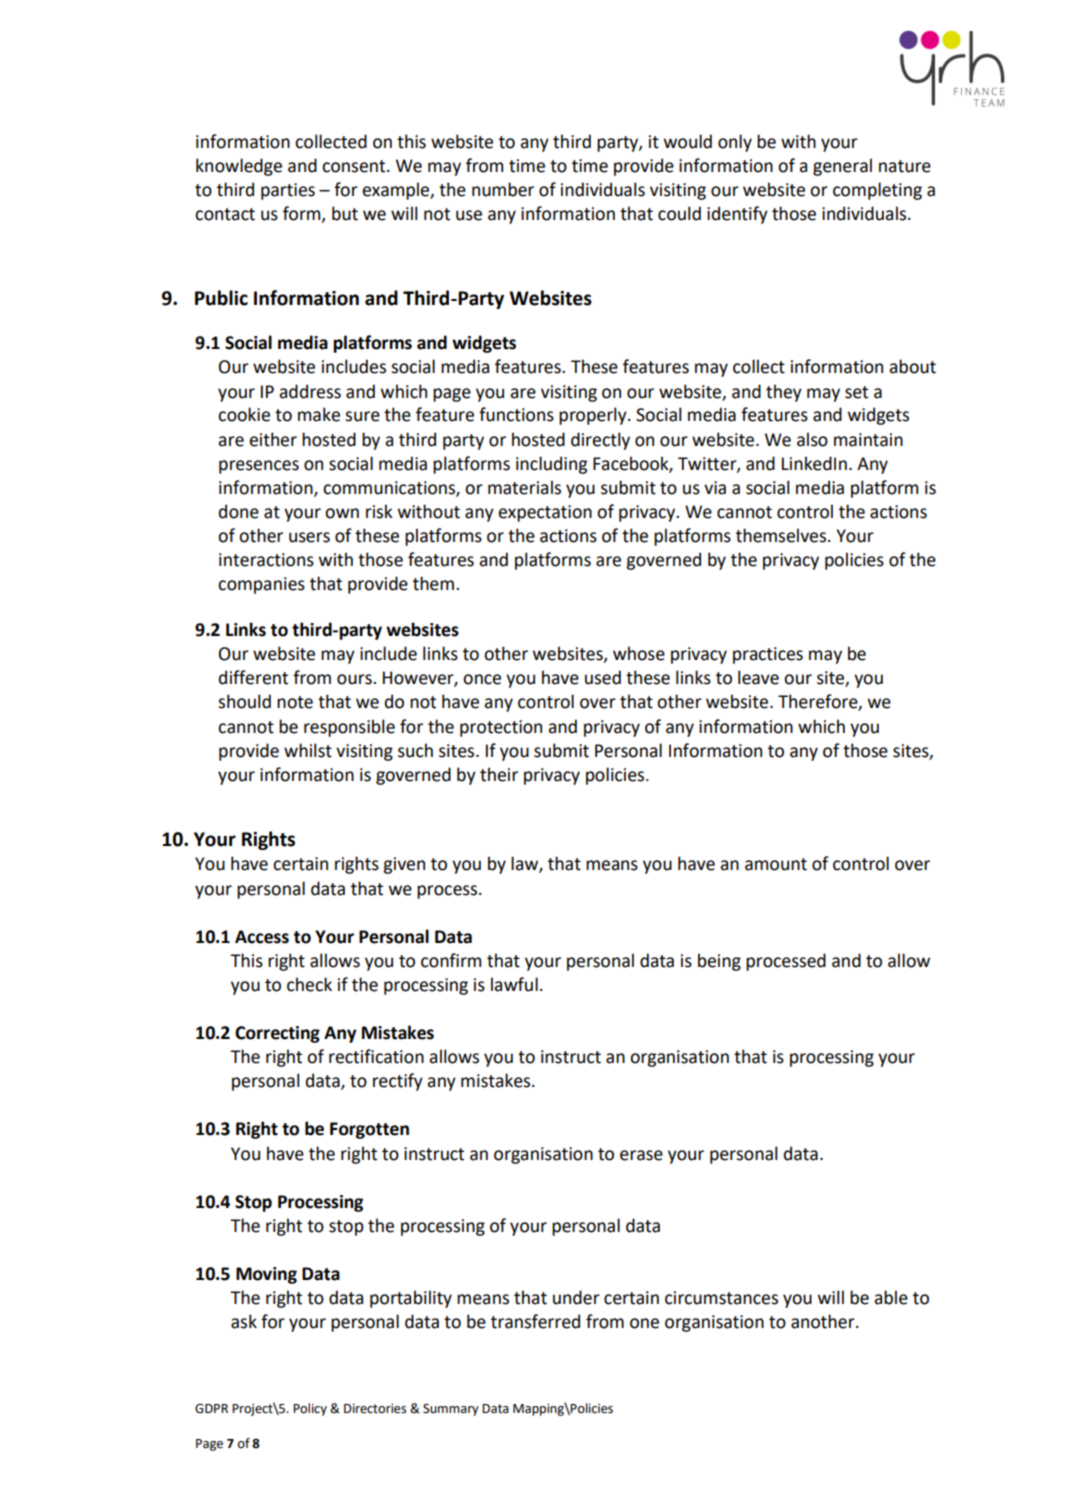 Image resolution: width=1068 pixels, height=1510 pixels. Describe the element at coordinates (842, 167) in the document. I see `general` at that location.
